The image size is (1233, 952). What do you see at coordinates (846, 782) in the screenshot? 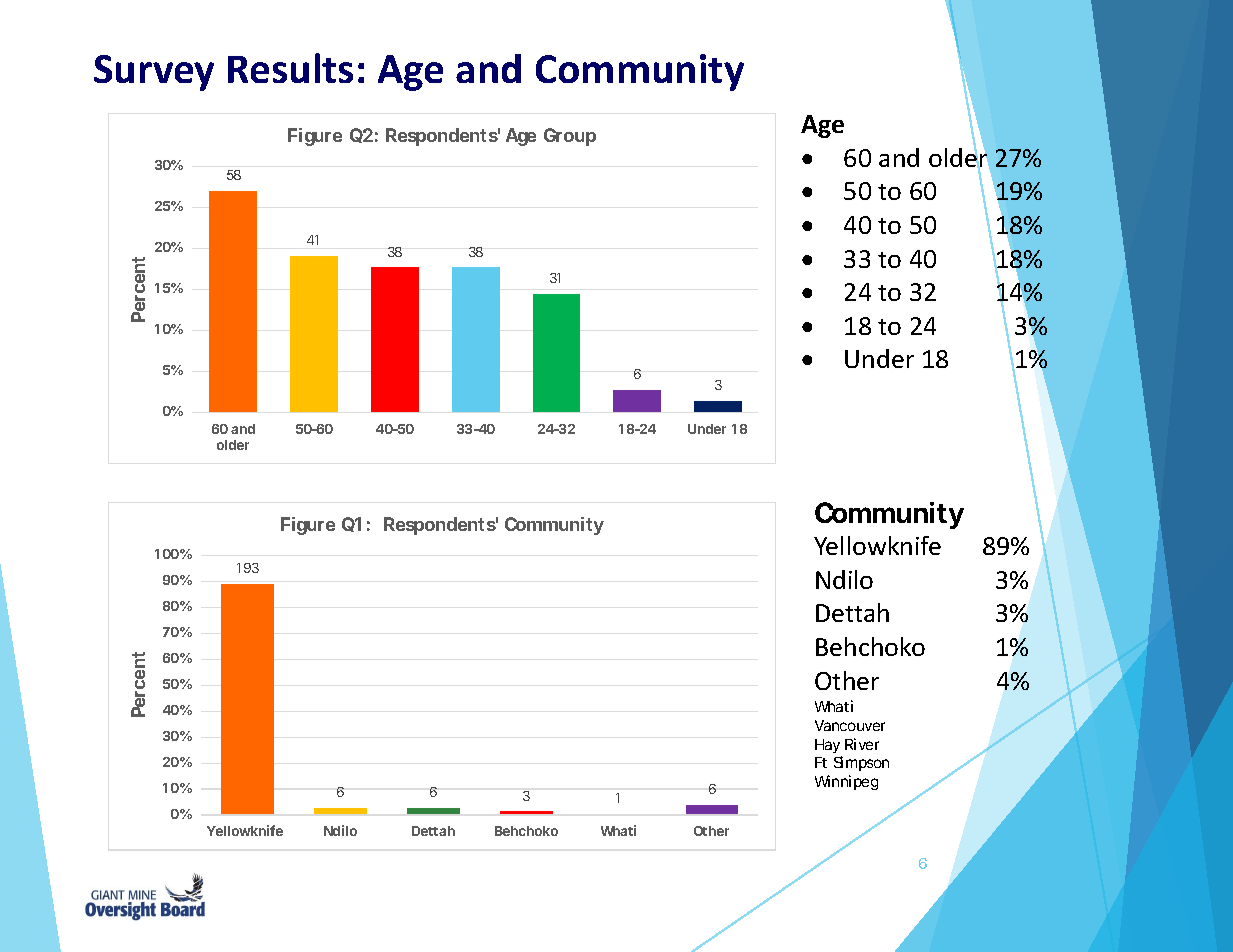
I see `Winnipeg` at bounding box center [846, 782].
